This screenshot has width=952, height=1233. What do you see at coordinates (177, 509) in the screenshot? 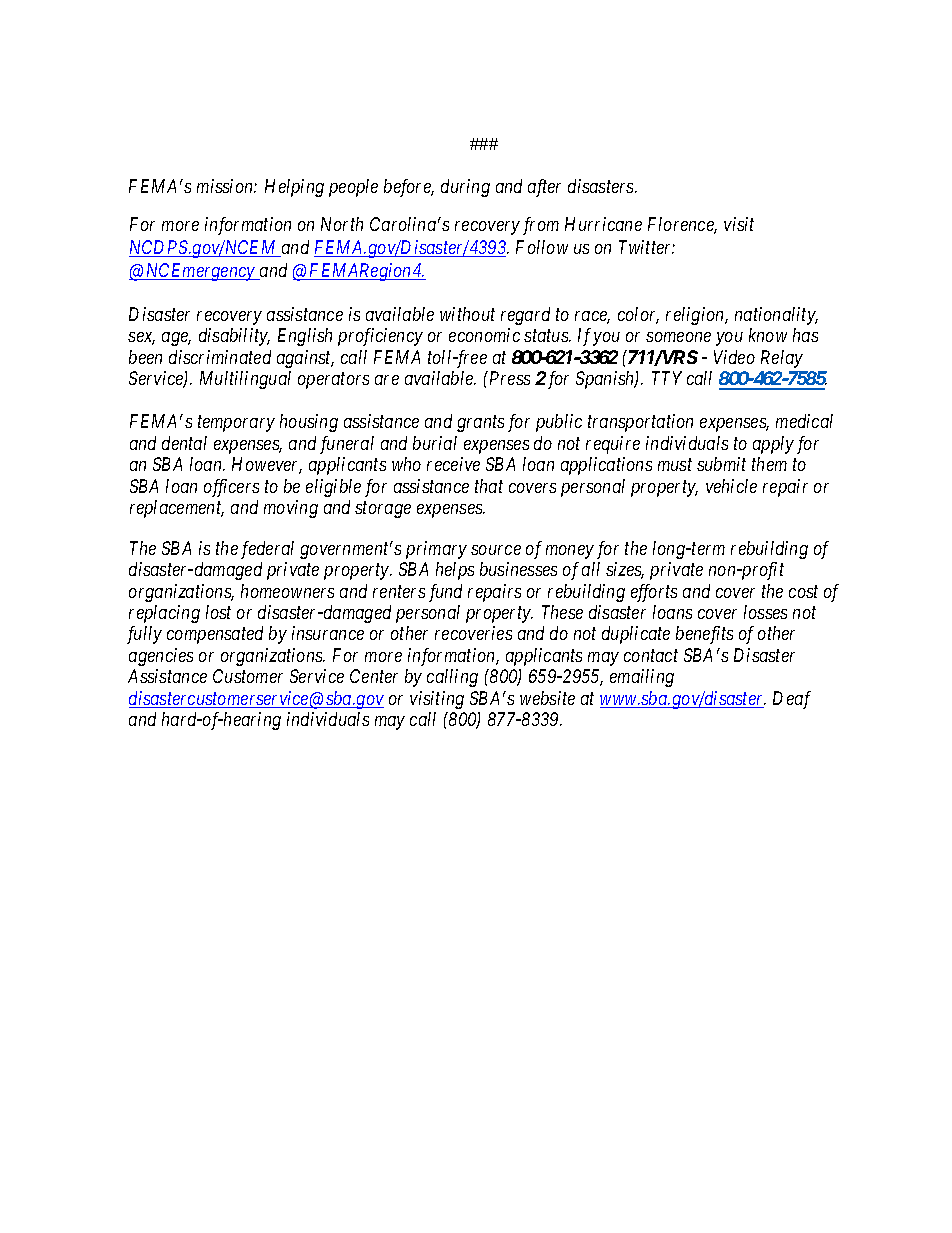
I see `replacement` at bounding box center [177, 509].
